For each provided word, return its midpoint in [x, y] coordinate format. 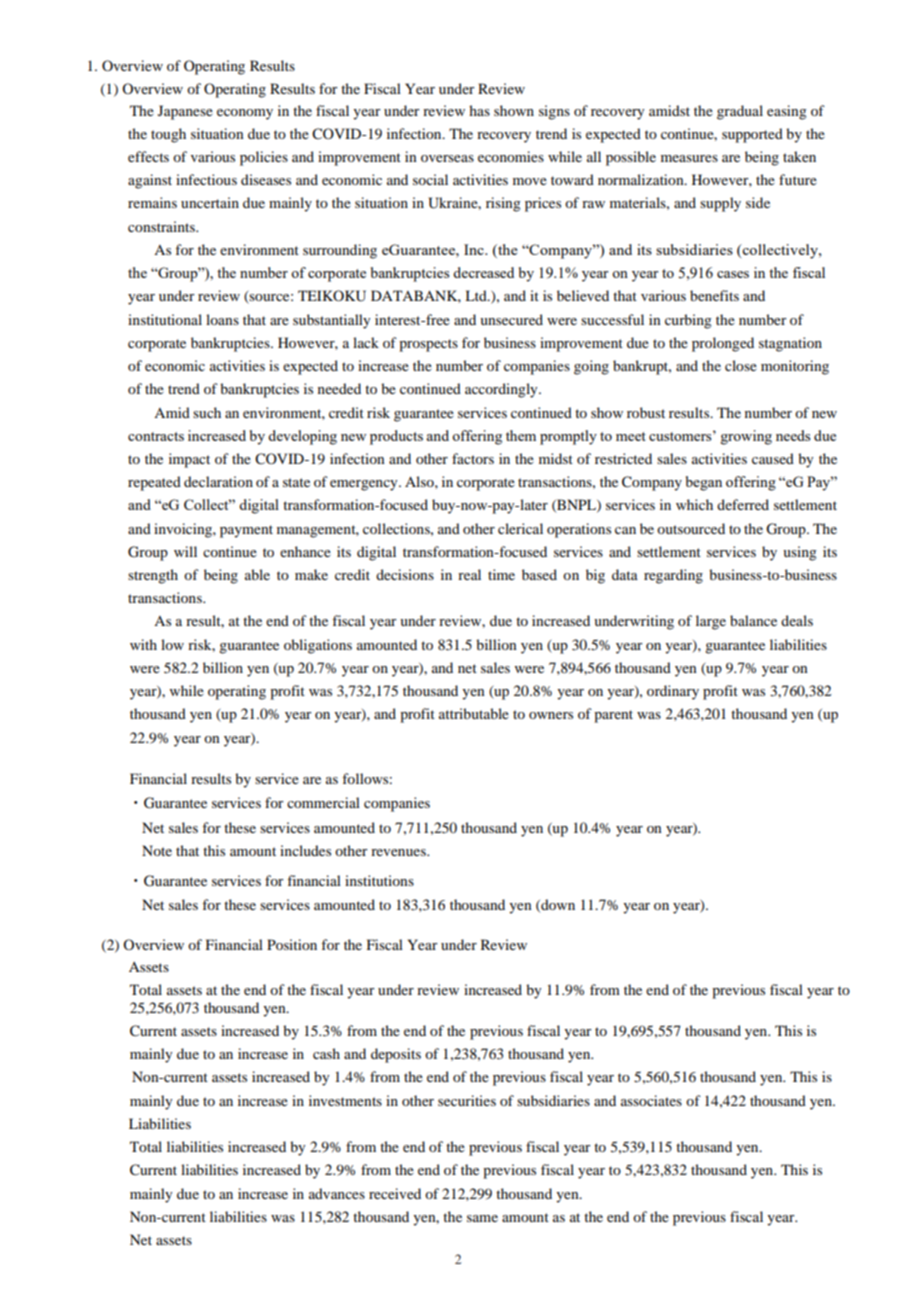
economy [245, 114]
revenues [399, 852]
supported [752, 135]
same [482, 1218]
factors [473, 458]
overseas [447, 158]
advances [337, 1193]
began [704, 483]
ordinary [673, 692]
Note [157, 850]
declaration [218, 481]
